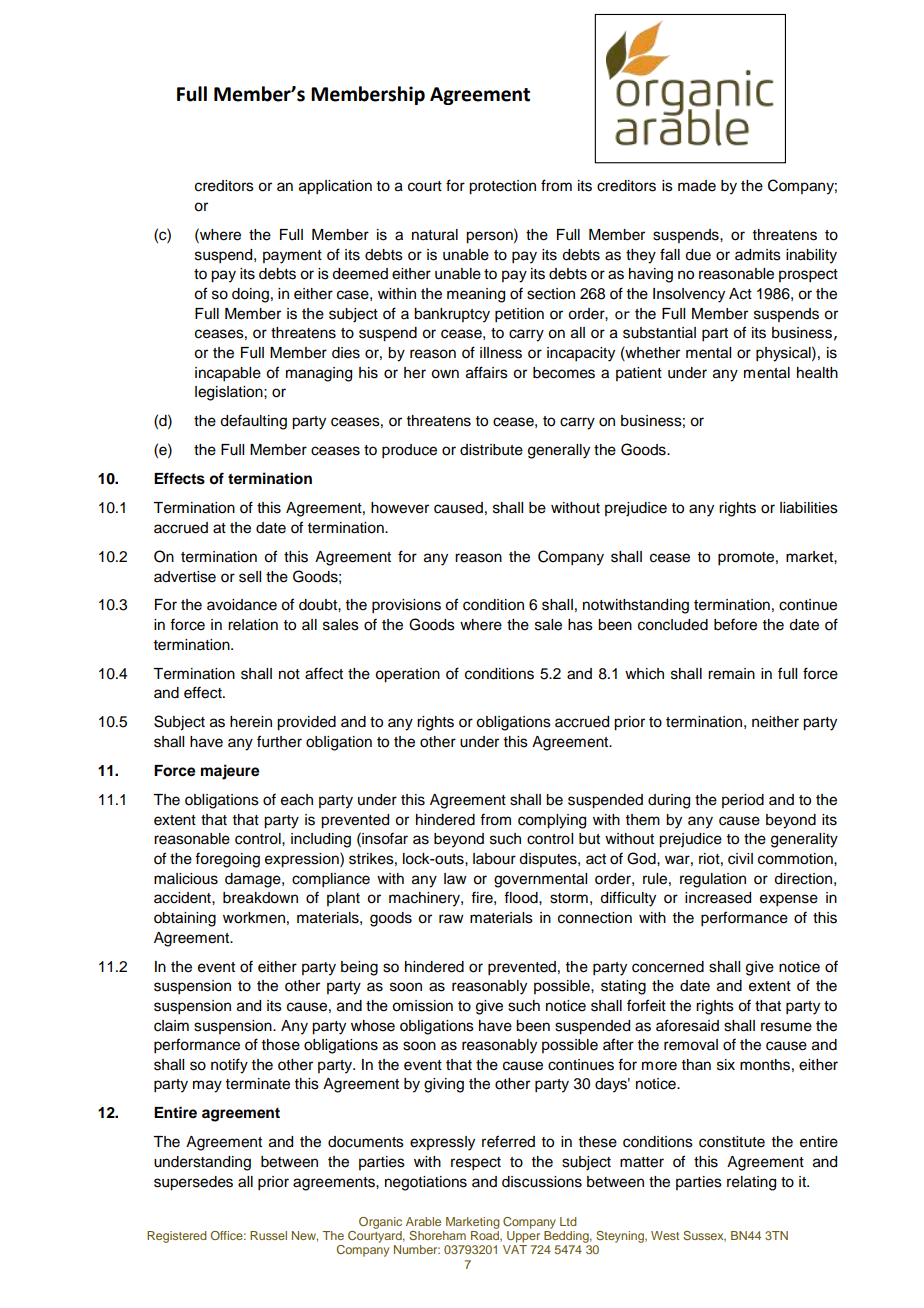  Describe the element at coordinates (486, 1236) in the image. I see `Road` at that location.
